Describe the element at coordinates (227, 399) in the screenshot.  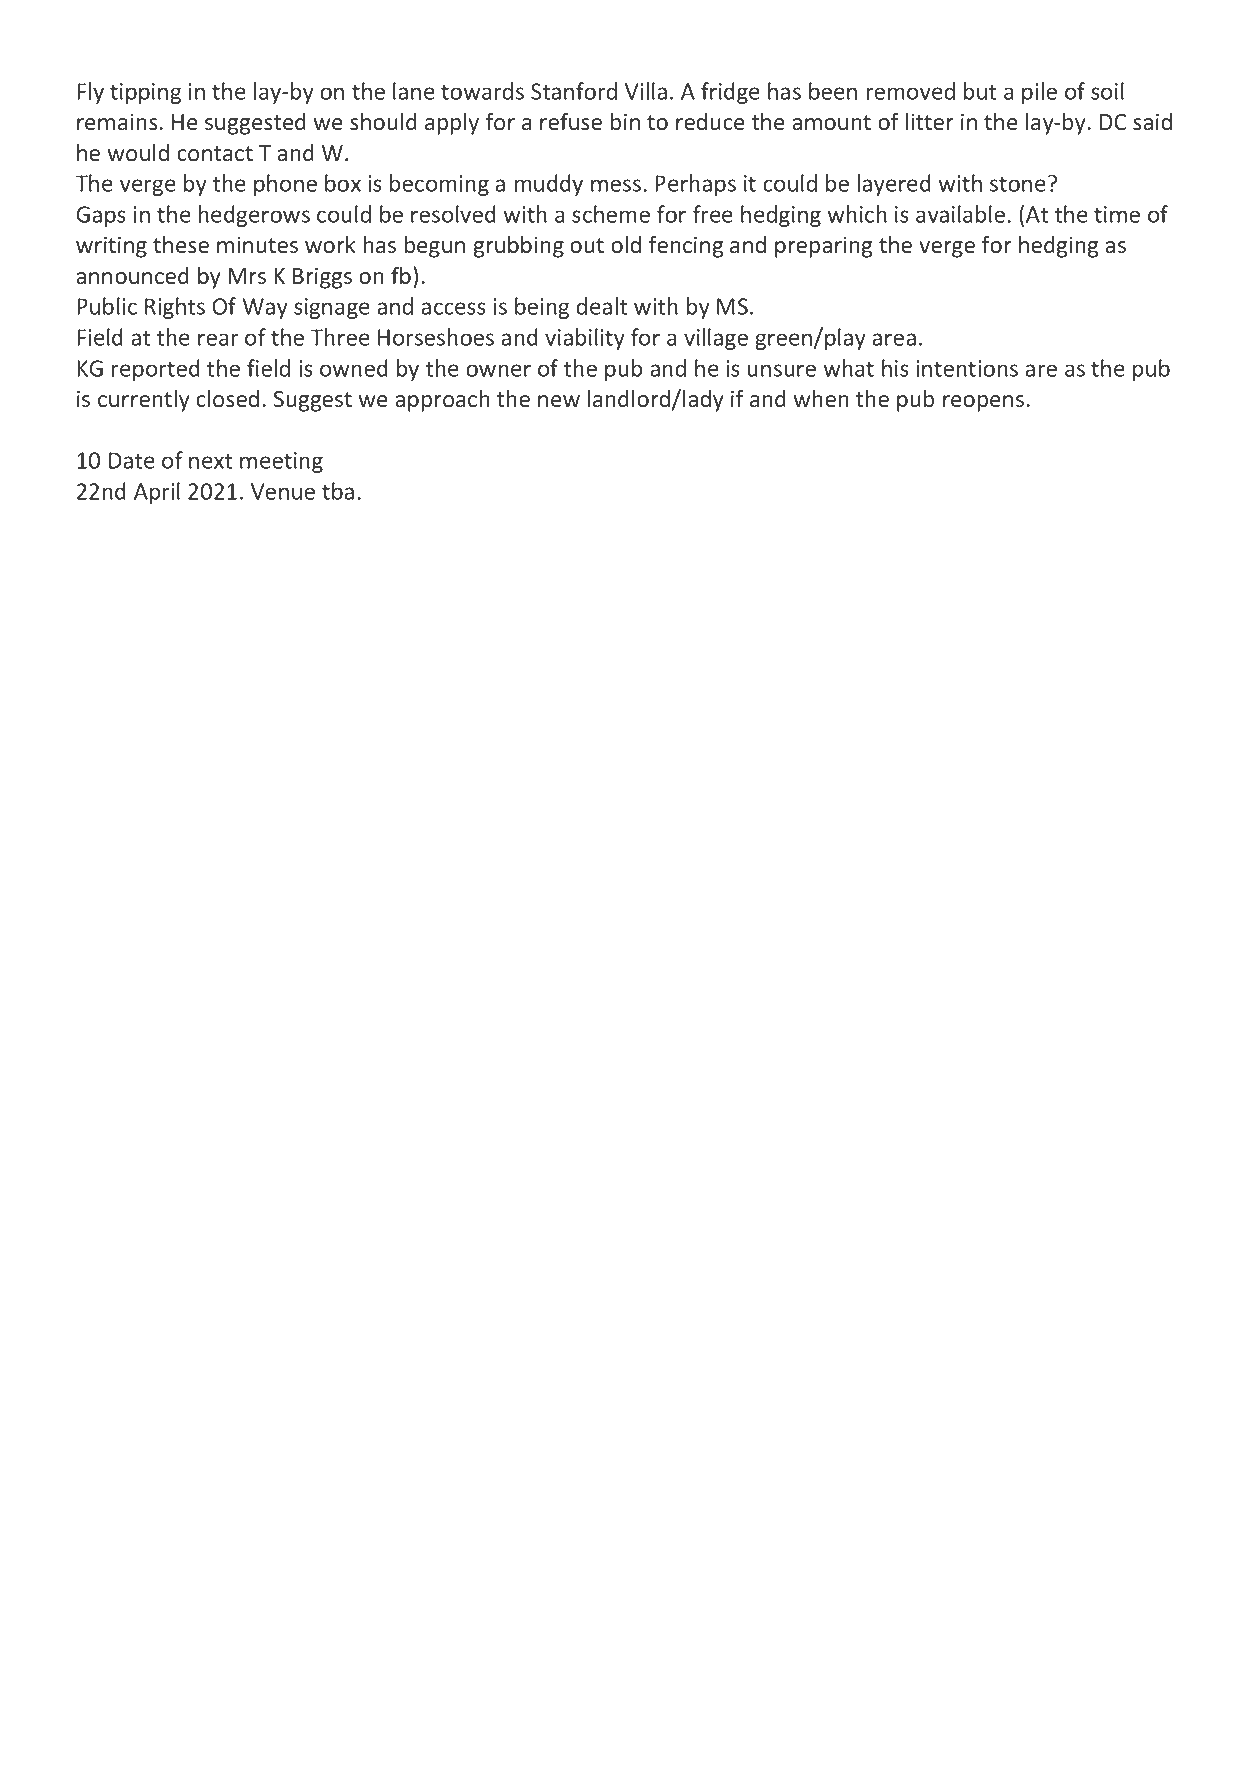
I see `closed` at that location.
